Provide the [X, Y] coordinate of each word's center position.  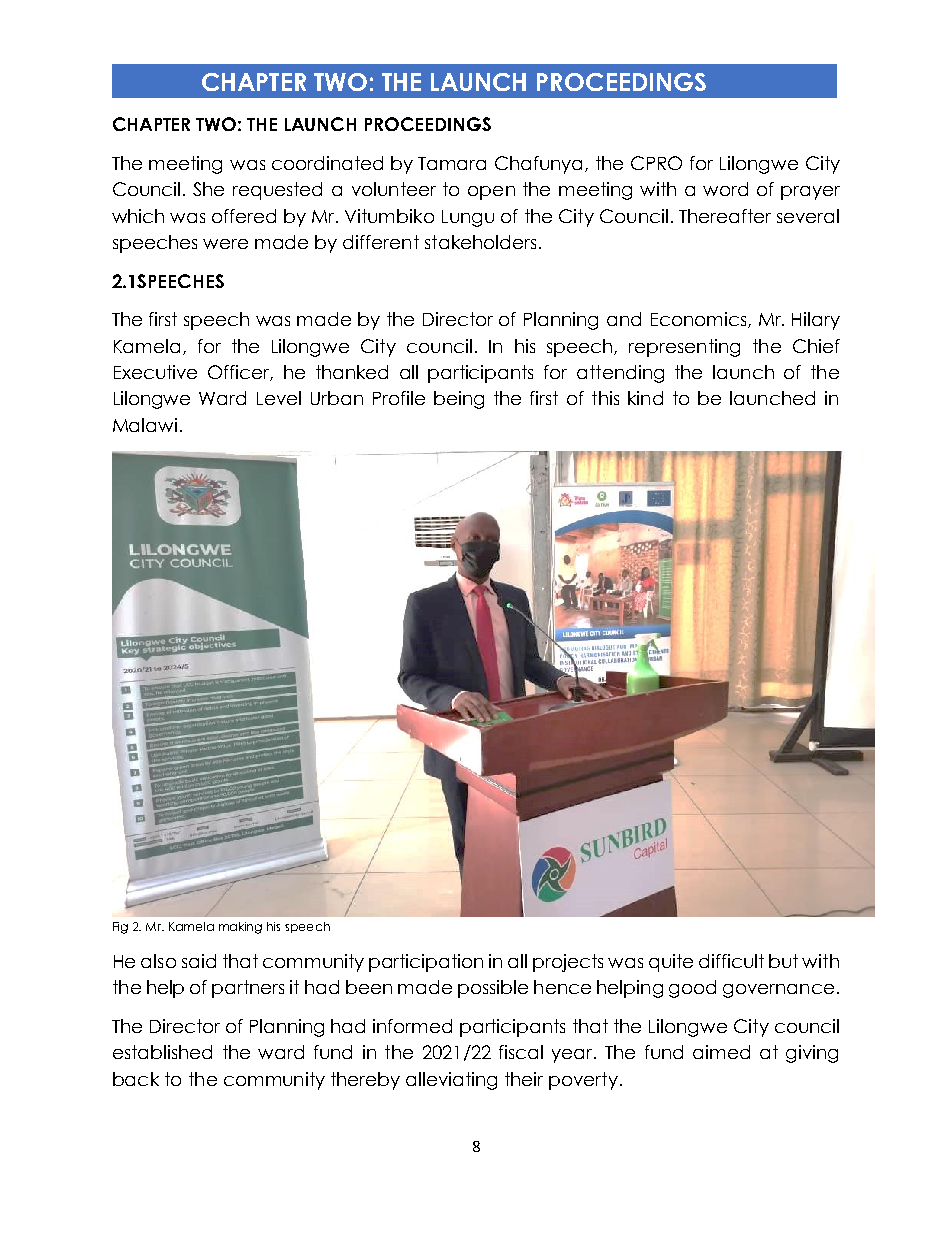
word [725, 189]
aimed [721, 1052]
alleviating [451, 1081]
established [162, 1052]
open [491, 193]
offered [244, 216]
